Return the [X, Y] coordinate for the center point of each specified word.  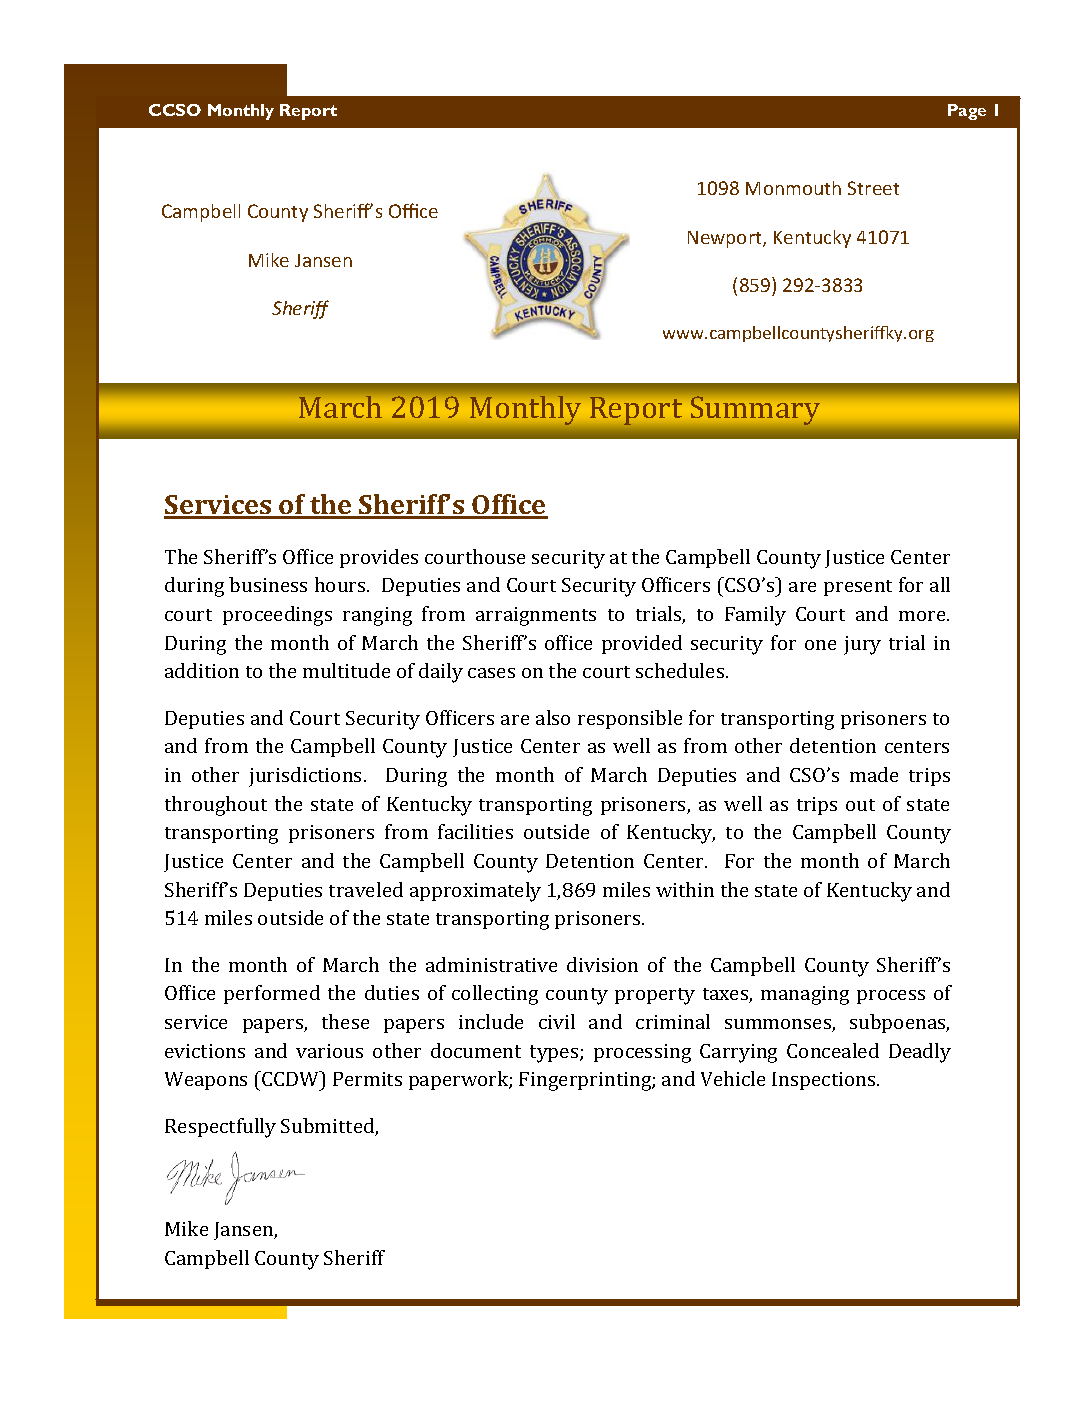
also [553, 717]
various [329, 1051]
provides [379, 558]
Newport [726, 239]
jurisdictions [307, 777]
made [874, 774]
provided [642, 644]
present [858, 588]
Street [873, 188]
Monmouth [793, 188]
